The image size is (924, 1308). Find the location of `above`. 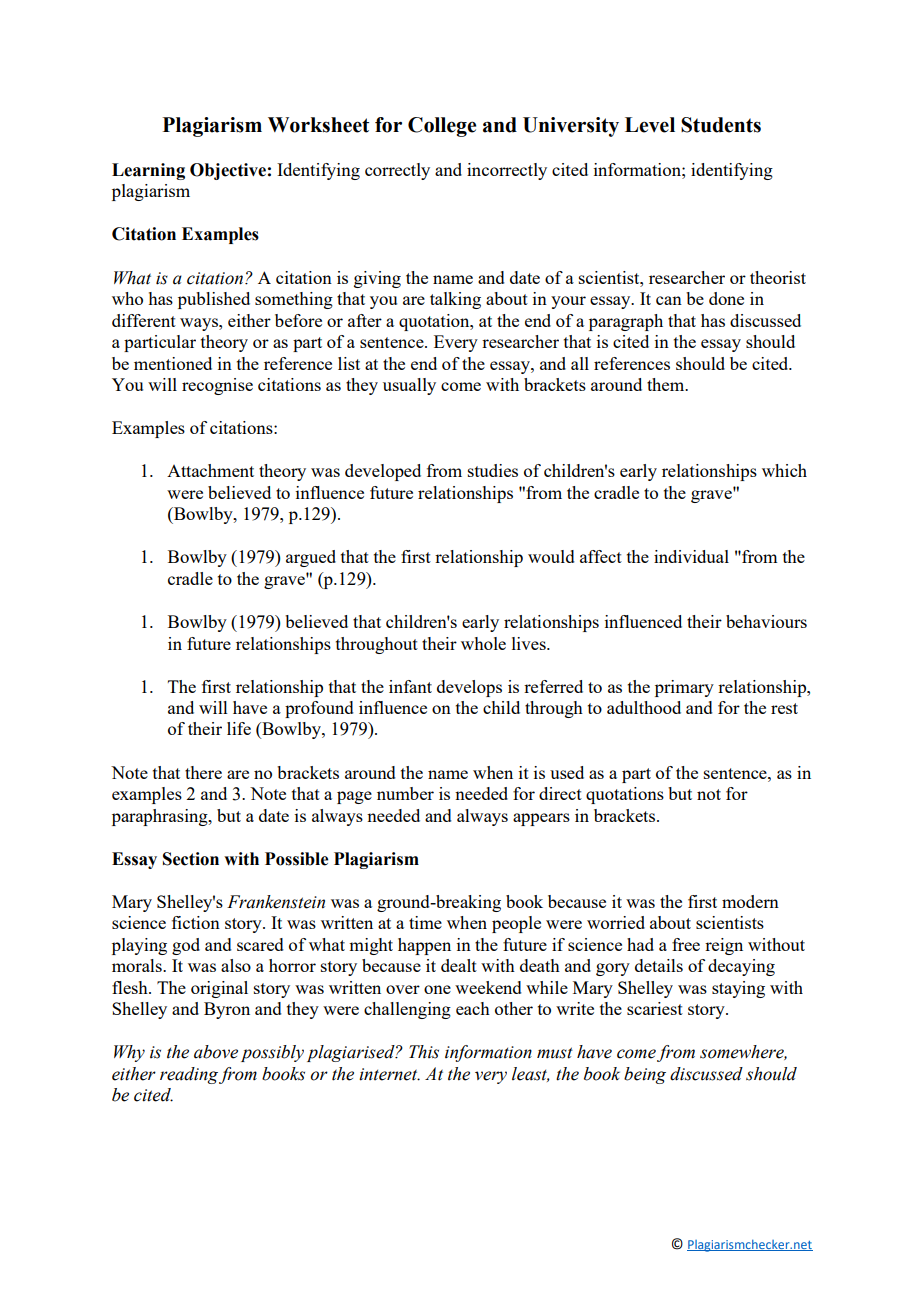

above is located at coordinates (216, 1052).
